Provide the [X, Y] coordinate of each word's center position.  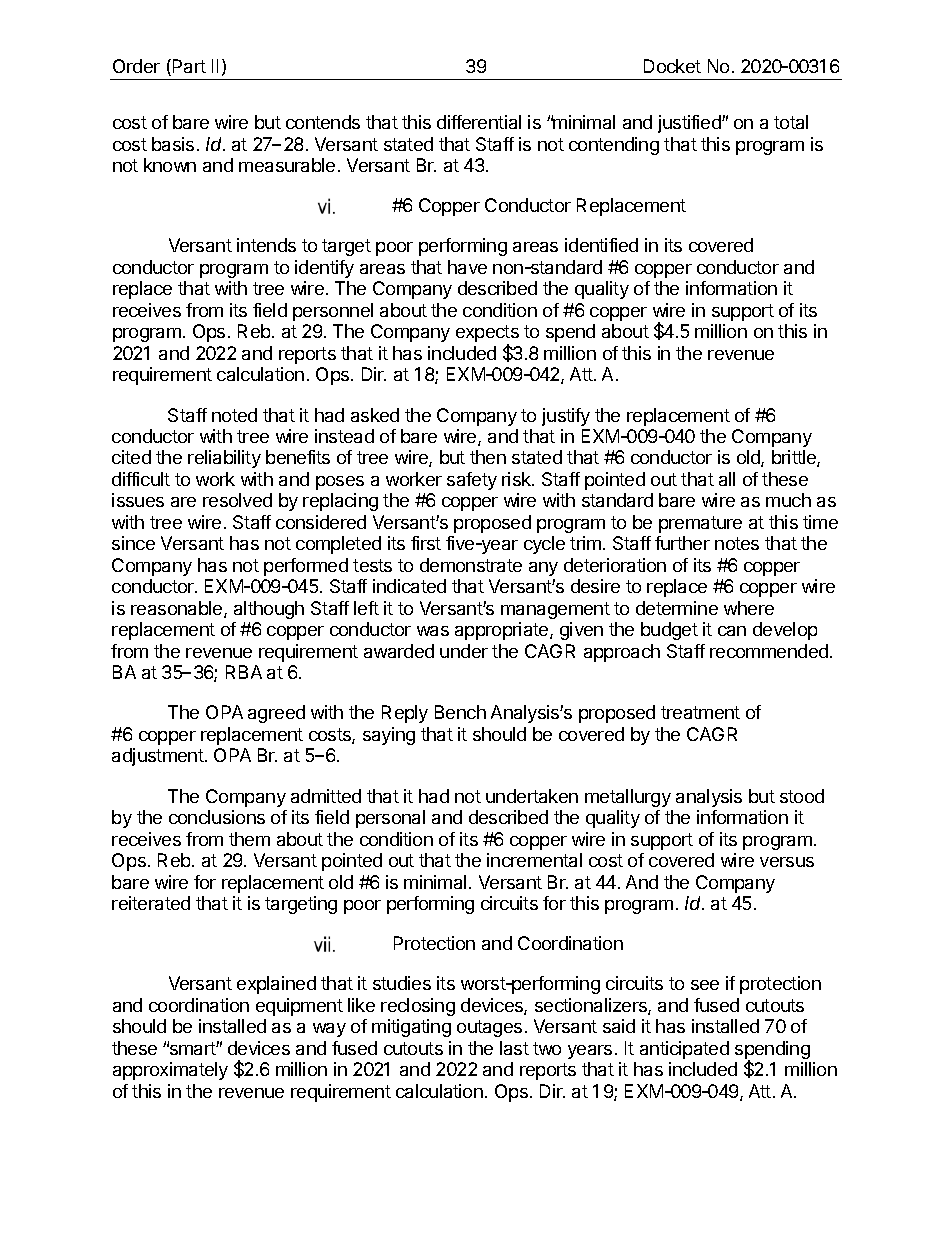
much [788, 500]
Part [188, 67]
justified [690, 124]
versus [787, 862]
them [249, 839]
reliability [224, 459]
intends [266, 245]
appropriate [503, 631]
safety [472, 481]
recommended [769, 651]
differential [479, 122]
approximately [170, 1071]
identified [601, 245]
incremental [534, 860]
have [467, 267]
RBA [244, 672]
